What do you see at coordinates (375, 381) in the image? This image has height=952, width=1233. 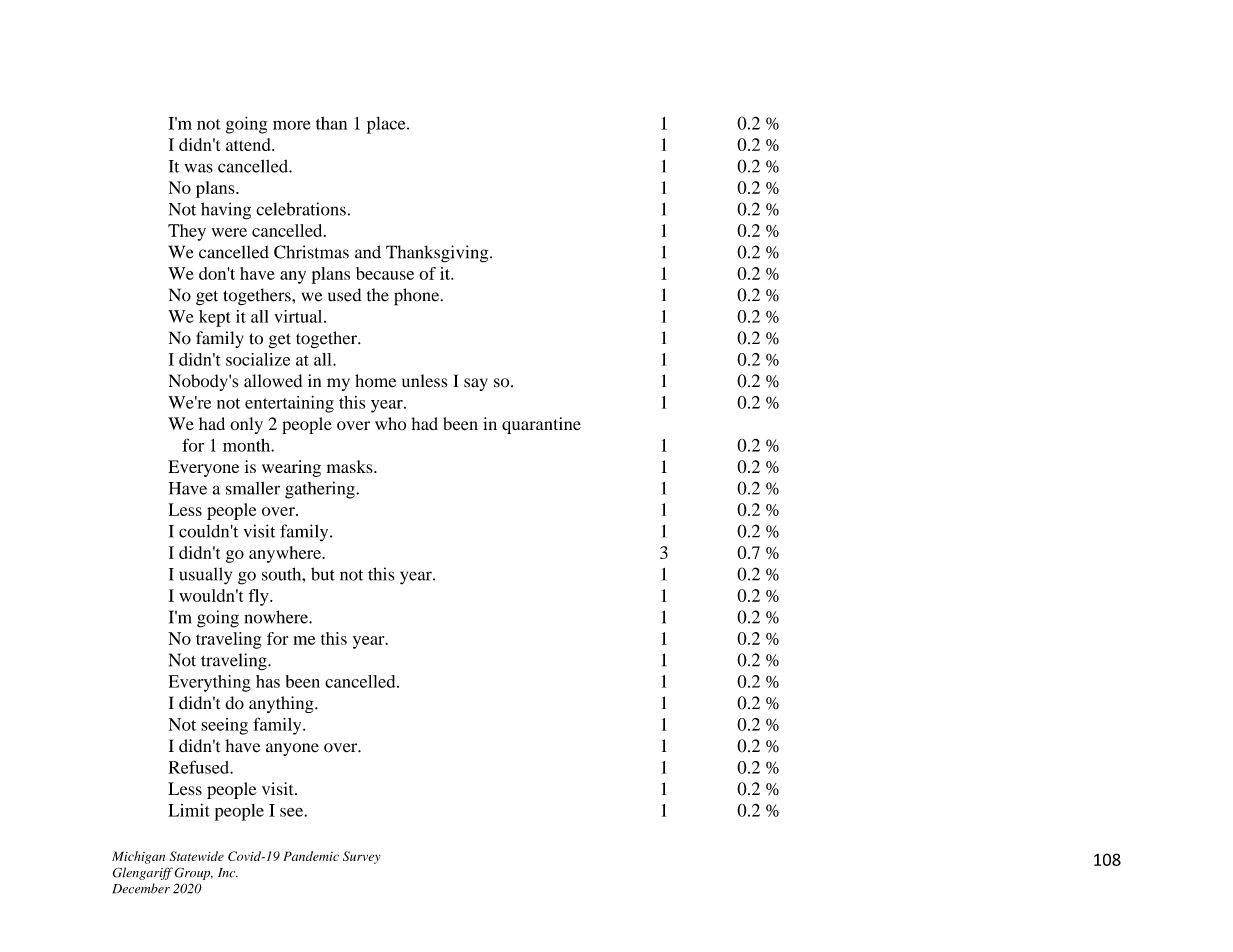 I see `home` at bounding box center [375, 381].
